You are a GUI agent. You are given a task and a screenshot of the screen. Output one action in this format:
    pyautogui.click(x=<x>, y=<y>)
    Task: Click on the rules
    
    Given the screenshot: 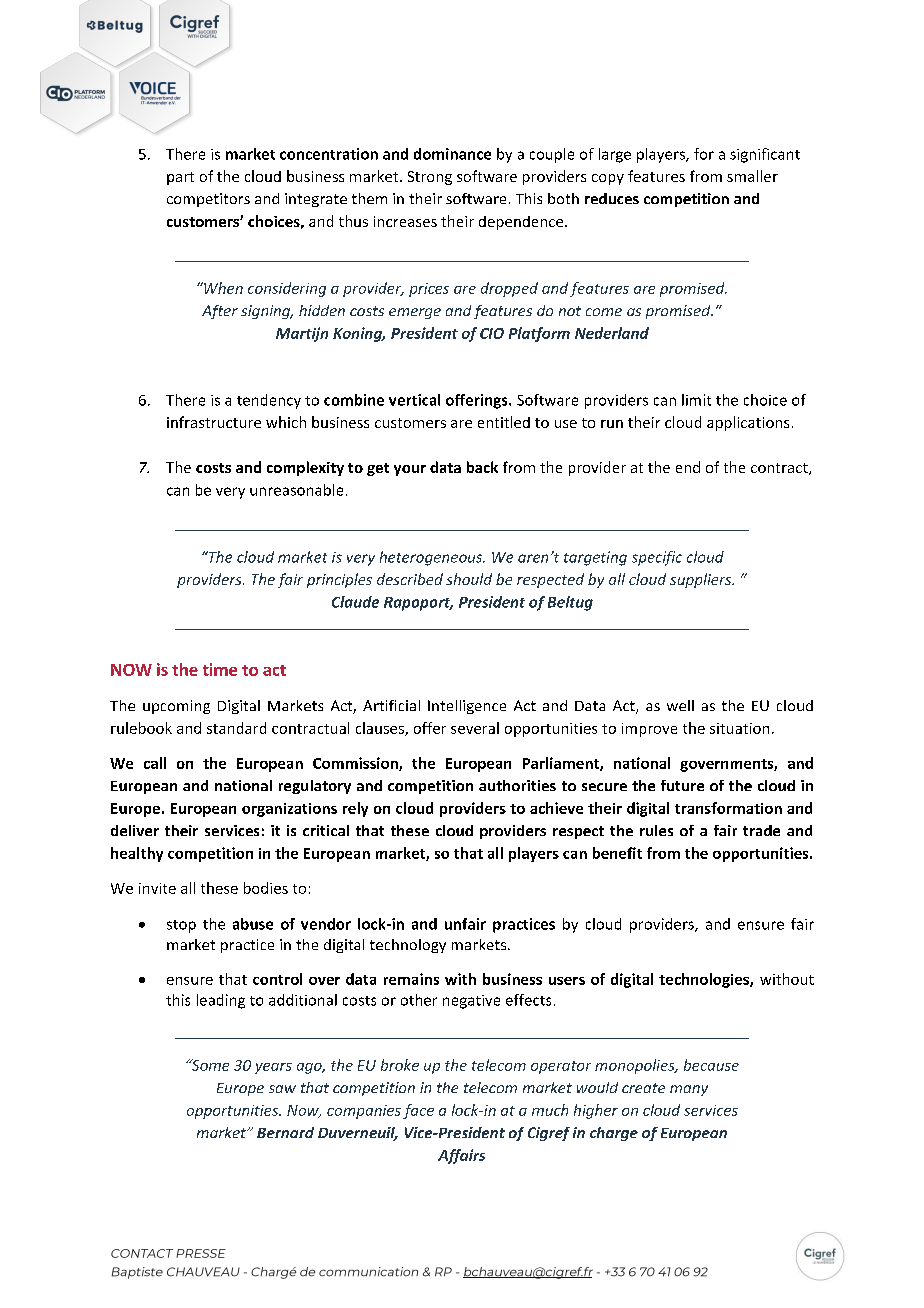 What is the action you would take?
    pyautogui.click(x=656, y=830)
